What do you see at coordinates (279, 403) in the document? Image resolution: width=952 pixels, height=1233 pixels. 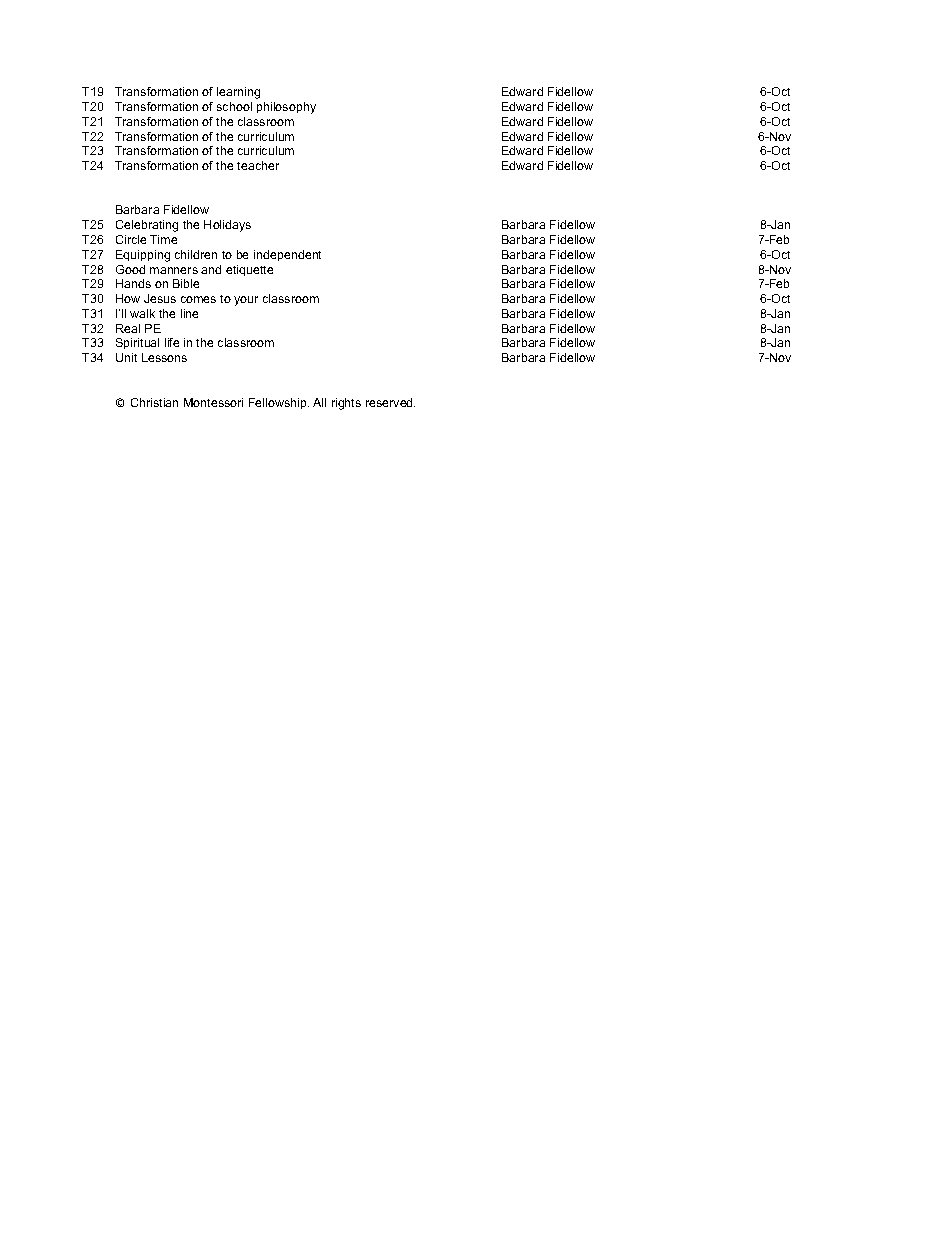 I see `Fellowship` at bounding box center [279, 403].
